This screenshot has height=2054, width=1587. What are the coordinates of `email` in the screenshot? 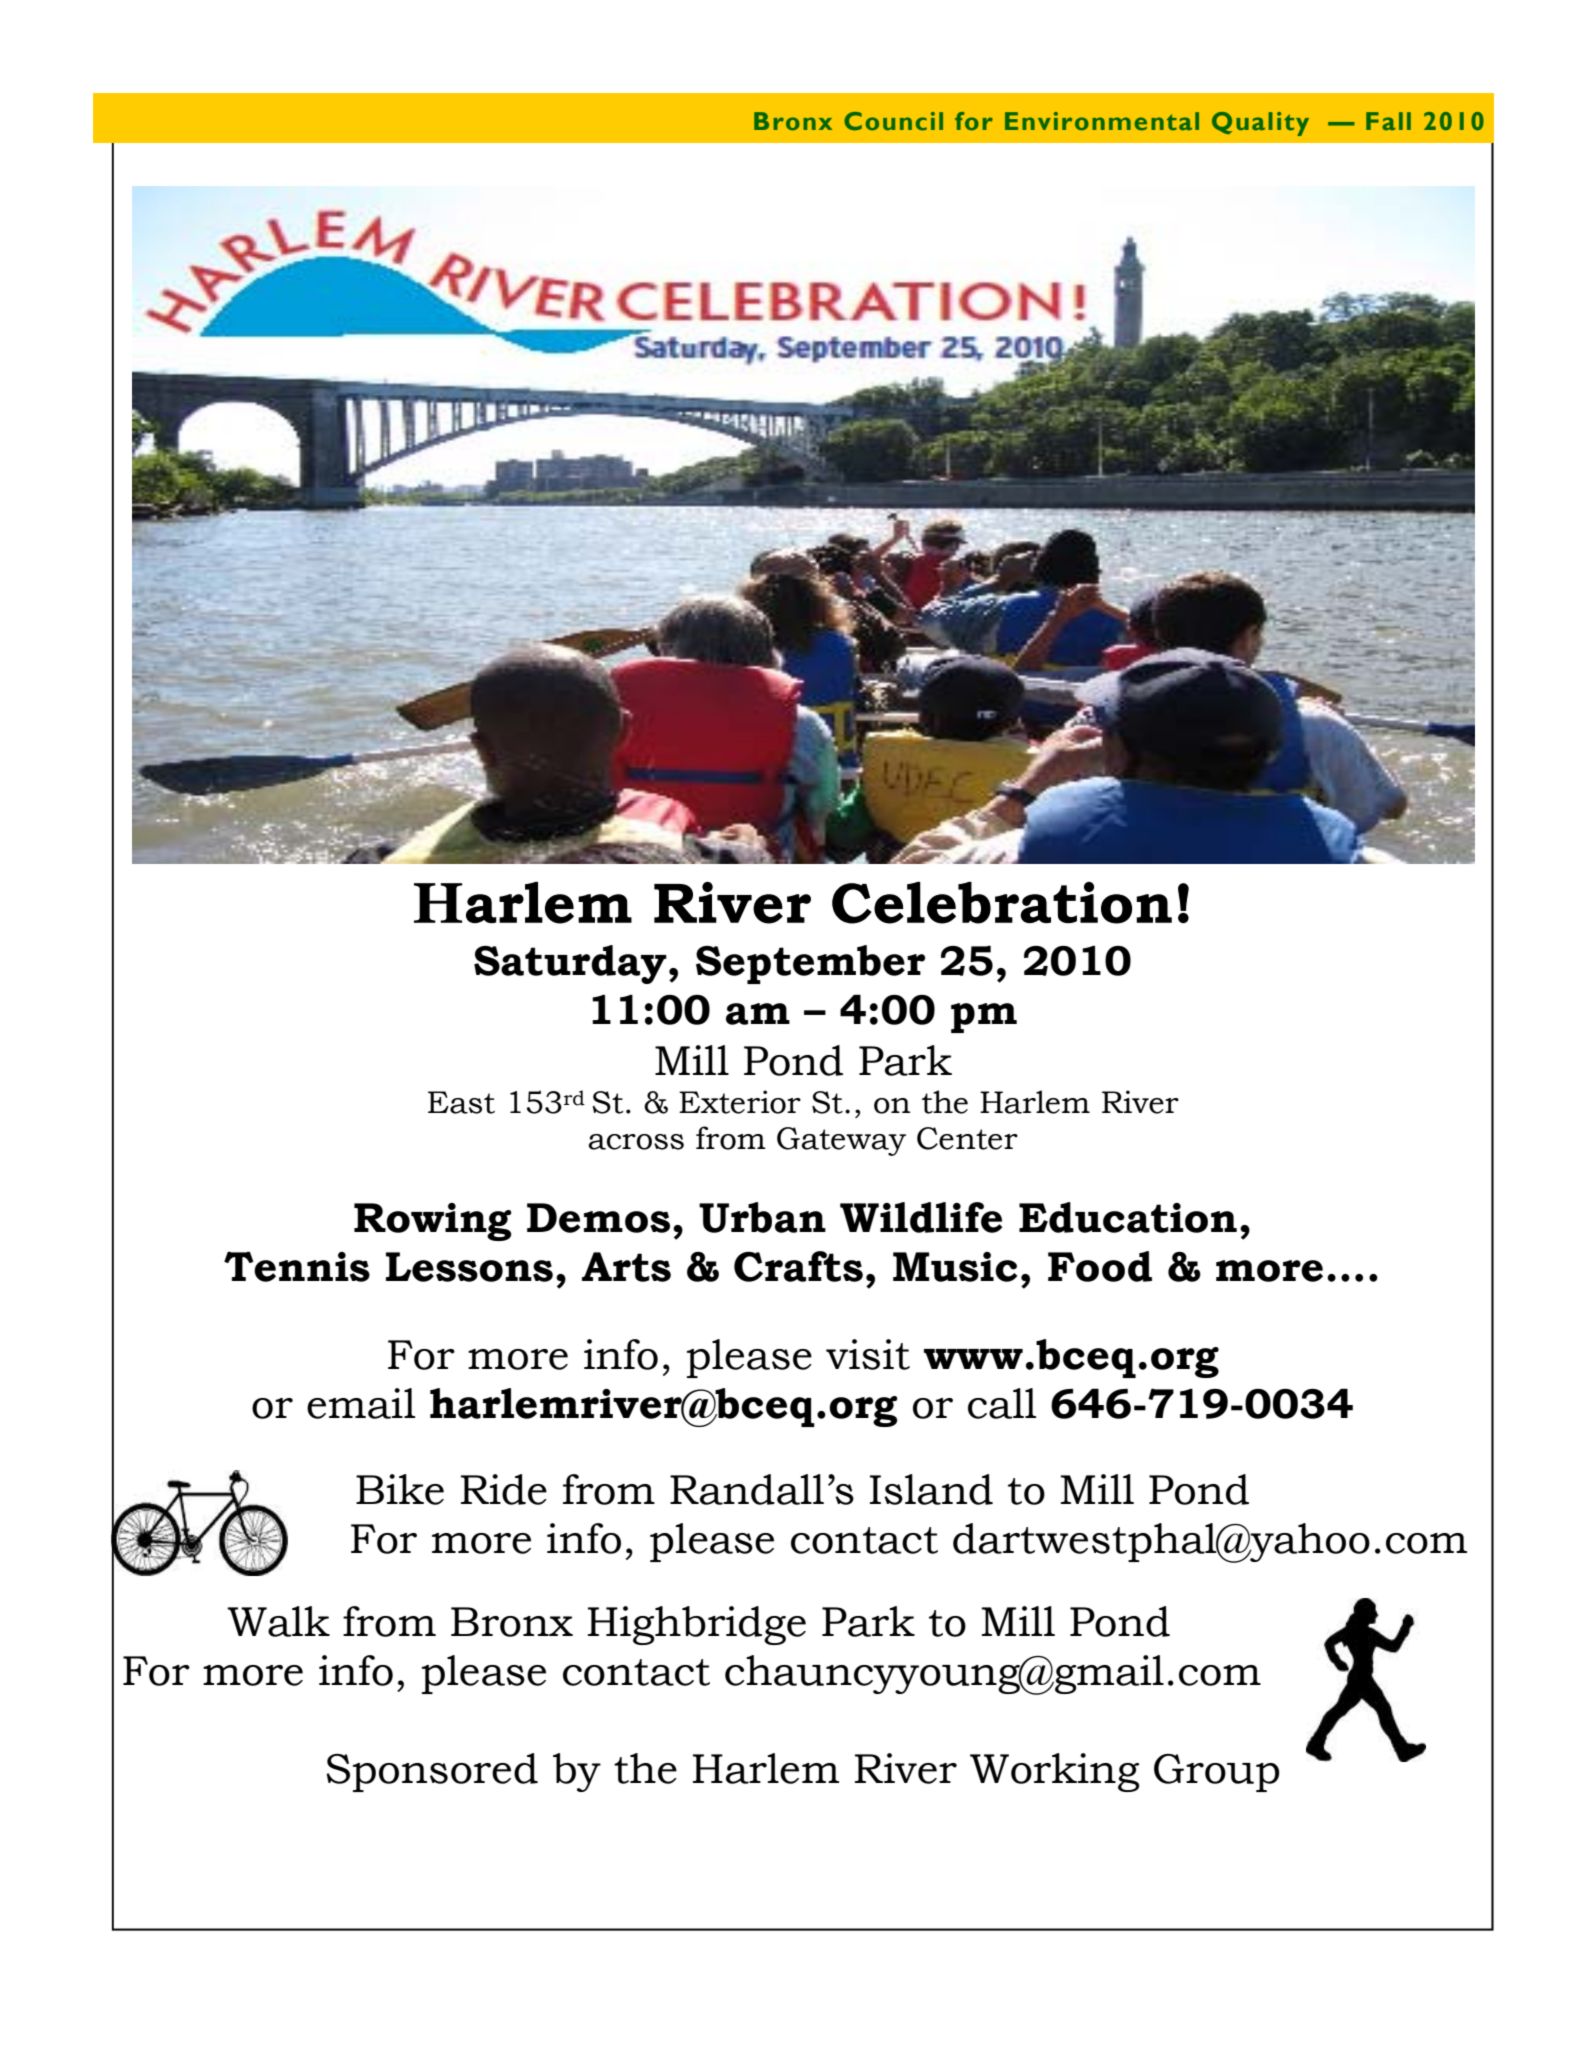 It's located at (361, 1403).
